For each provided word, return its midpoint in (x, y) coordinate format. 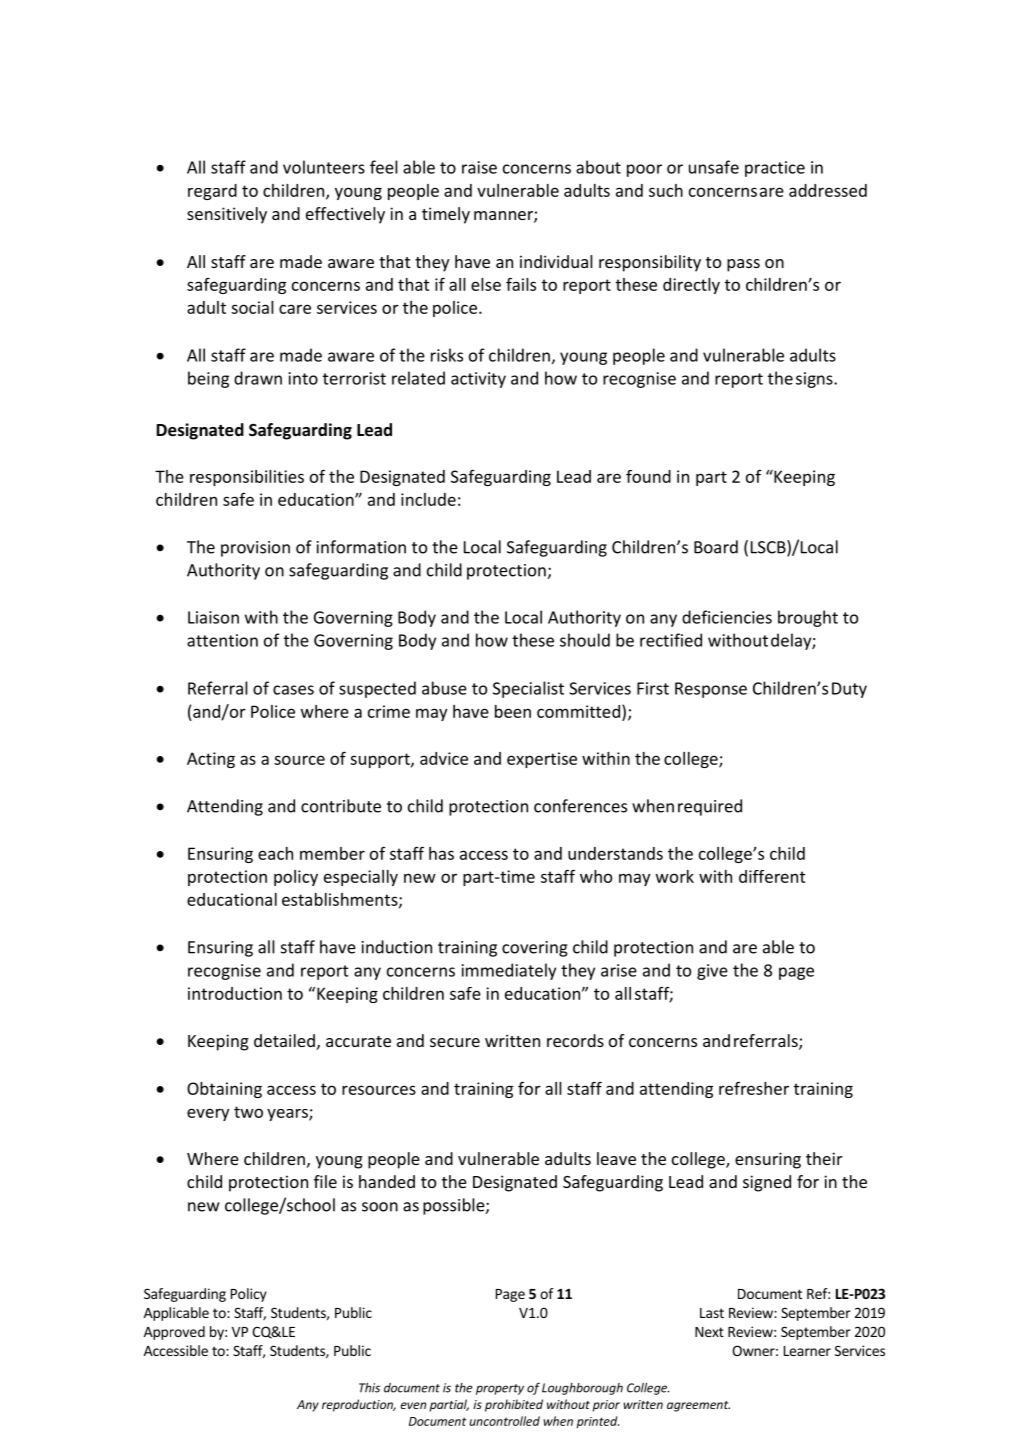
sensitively (227, 215)
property (500, 1389)
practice (775, 169)
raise (479, 167)
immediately (509, 971)
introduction (235, 993)
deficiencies (727, 617)
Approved (174, 1333)
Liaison (213, 617)
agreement (698, 1406)
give (712, 972)
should (585, 640)
